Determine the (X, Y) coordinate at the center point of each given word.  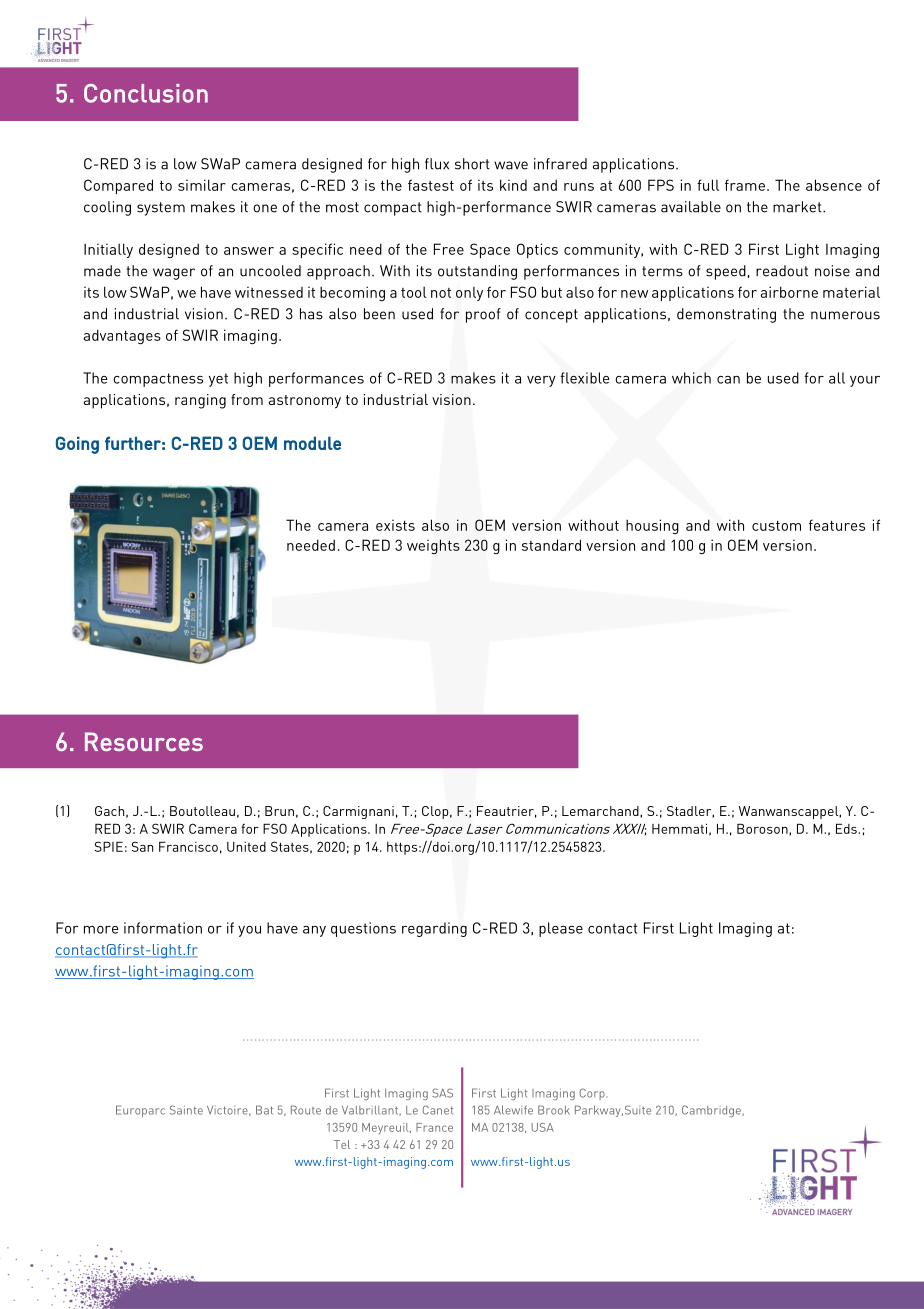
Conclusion (146, 93)
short (472, 164)
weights (433, 546)
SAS (442, 1093)
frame (745, 185)
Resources (144, 741)
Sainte (186, 1110)
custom (776, 526)
